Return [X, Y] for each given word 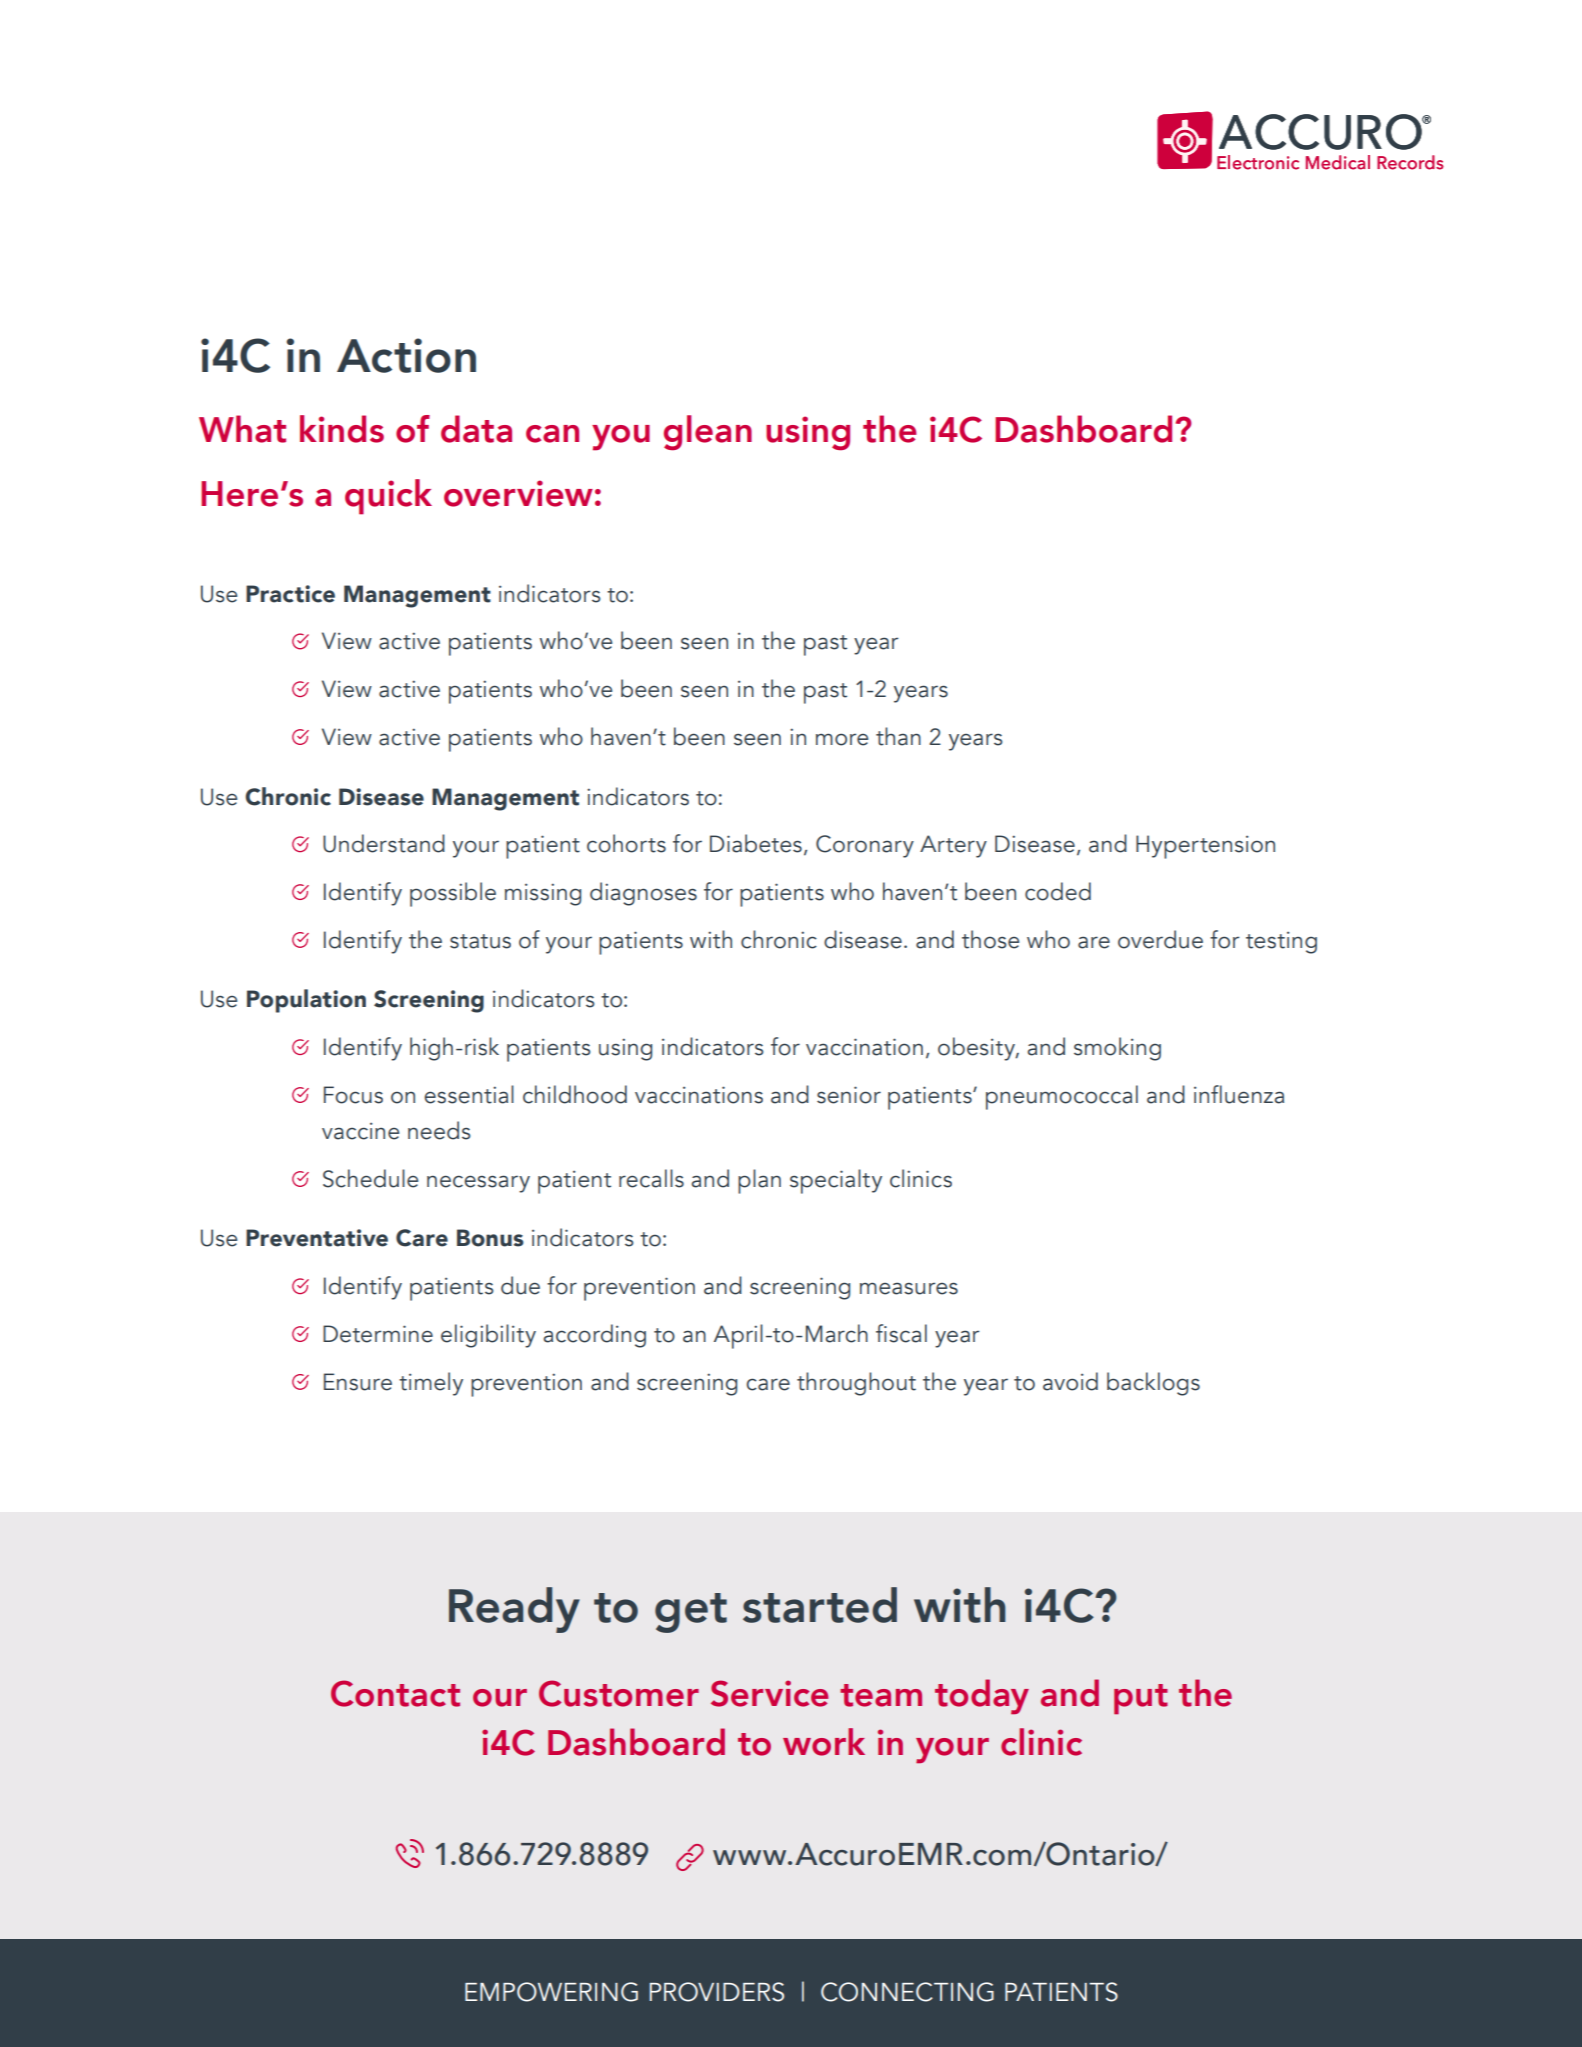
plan [759, 1181]
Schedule [370, 1178]
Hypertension [1205, 847]
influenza [1239, 1094]
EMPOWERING [551, 1992]
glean [708, 433]
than [898, 736]
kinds [342, 429]
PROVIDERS [717, 1992]
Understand [384, 843]
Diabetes [756, 843]
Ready [514, 1610]
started [820, 1605]
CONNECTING [907, 1992]
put [1141, 1699]
